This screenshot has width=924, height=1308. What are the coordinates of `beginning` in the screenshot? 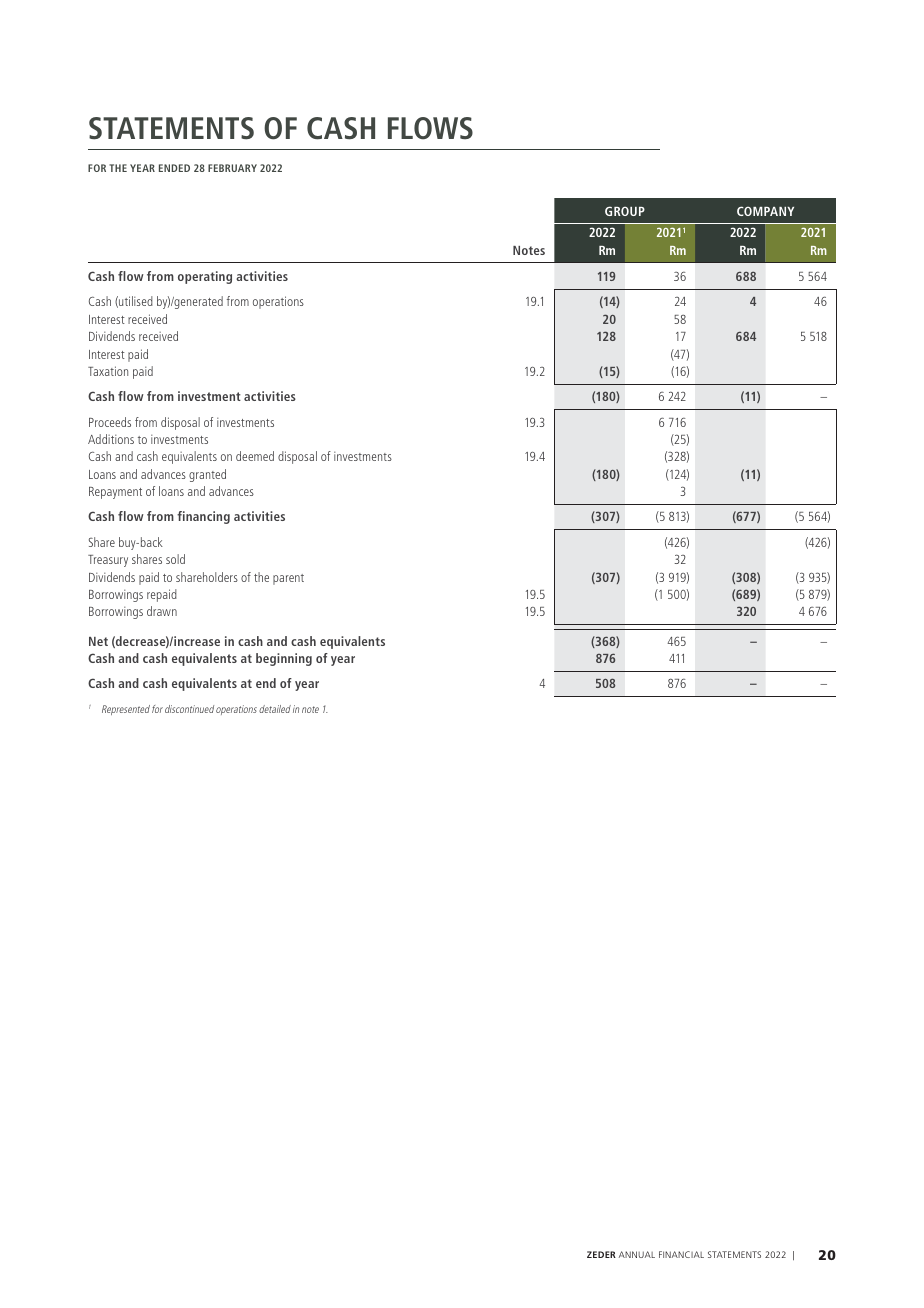 It's located at (284, 659).
